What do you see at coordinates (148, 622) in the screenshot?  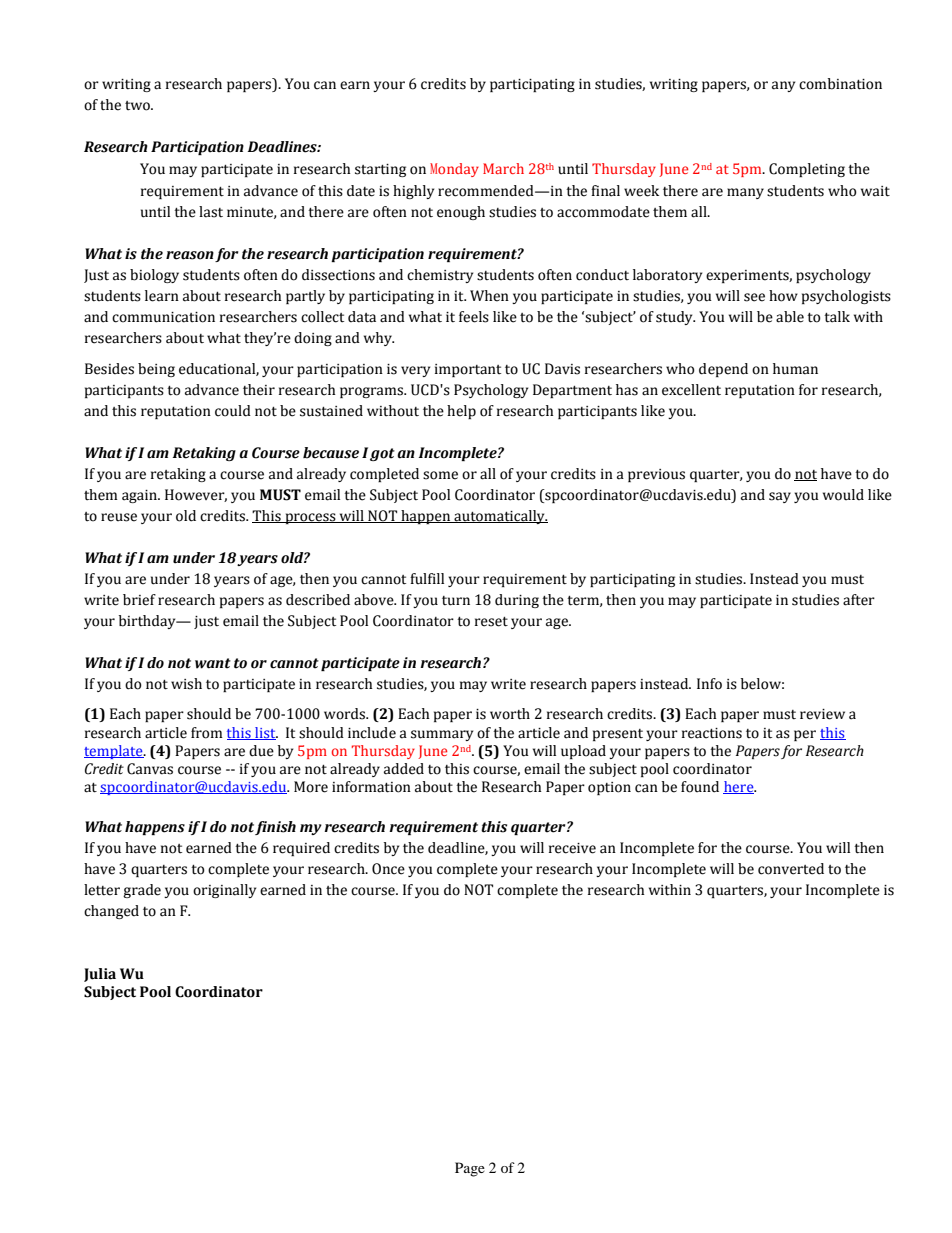 I see `birthday` at bounding box center [148, 622].
